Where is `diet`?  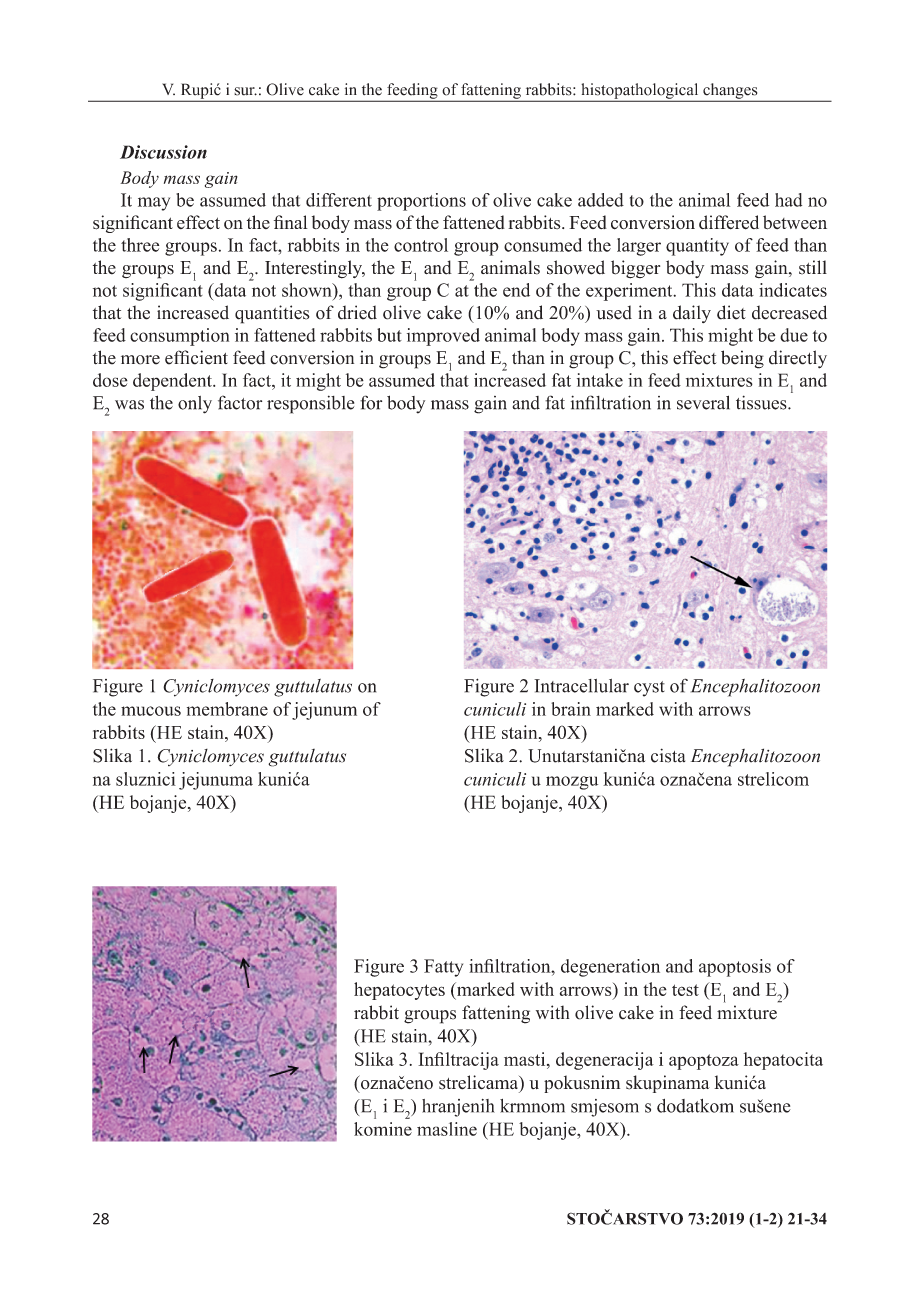 diet is located at coordinates (731, 312).
